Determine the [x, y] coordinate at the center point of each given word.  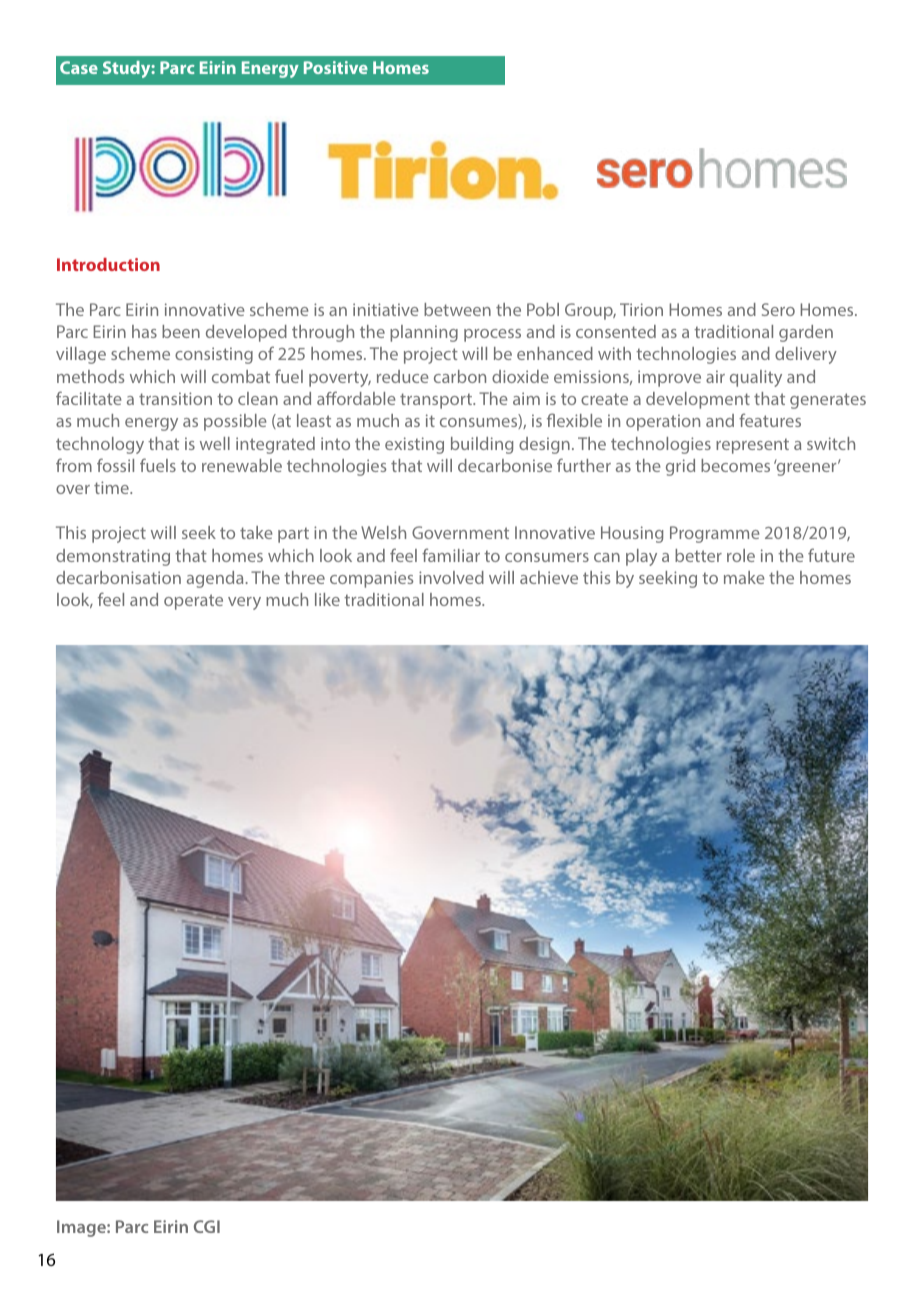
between [457, 309]
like [327, 599]
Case [79, 67]
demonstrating [113, 557]
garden [806, 333]
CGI [207, 1226]
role [741, 555]
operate [193, 602]
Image [82, 1228]
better [698, 555]
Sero [778, 309]
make [744, 577]
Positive [336, 67]
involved [451, 577]
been [181, 331]
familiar [451, 555]
